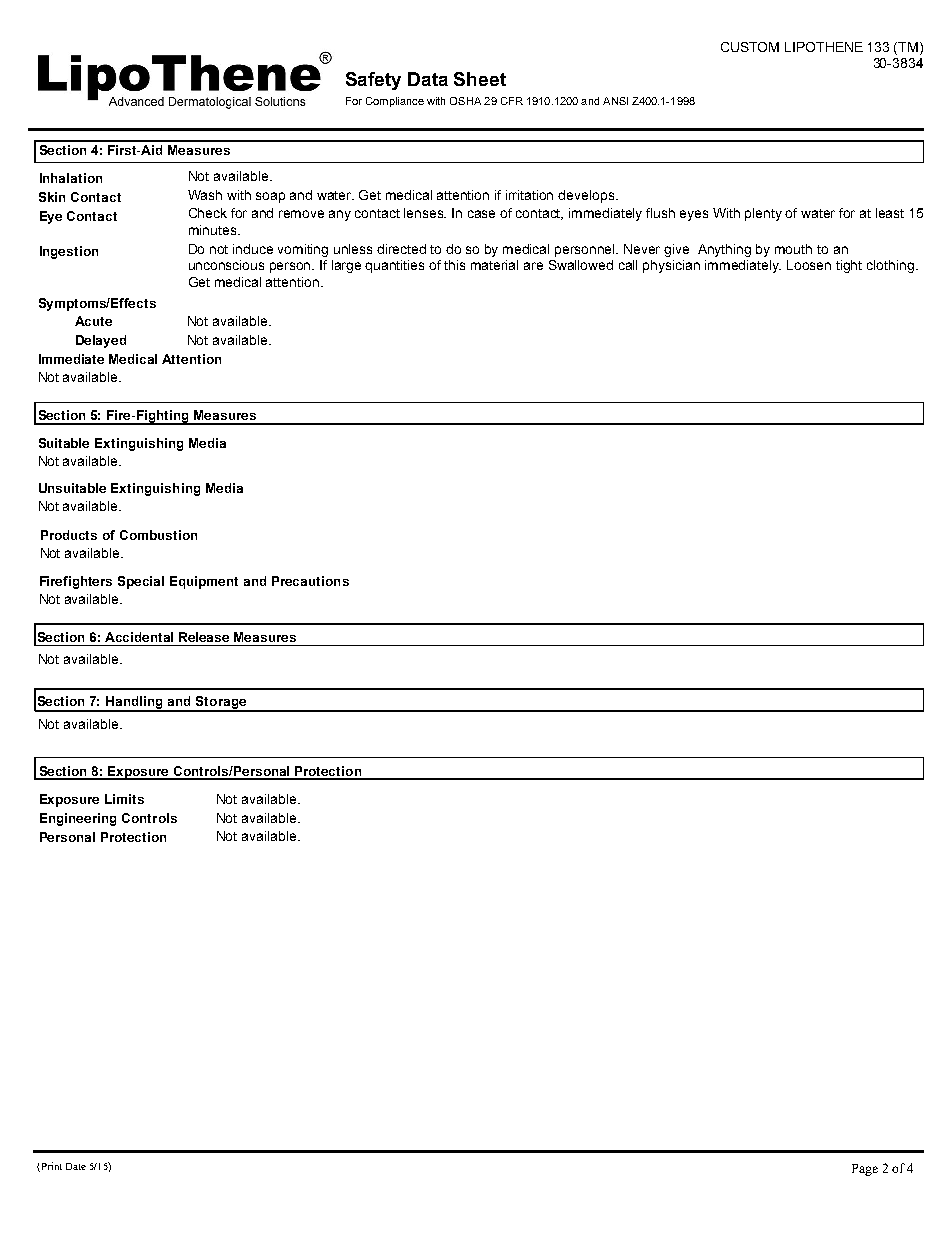 The image size is (952, 1233). What do you see at coordinates (101, 341) in the screenshot?
I see `Delayed` at bounding box center [101, 341].
